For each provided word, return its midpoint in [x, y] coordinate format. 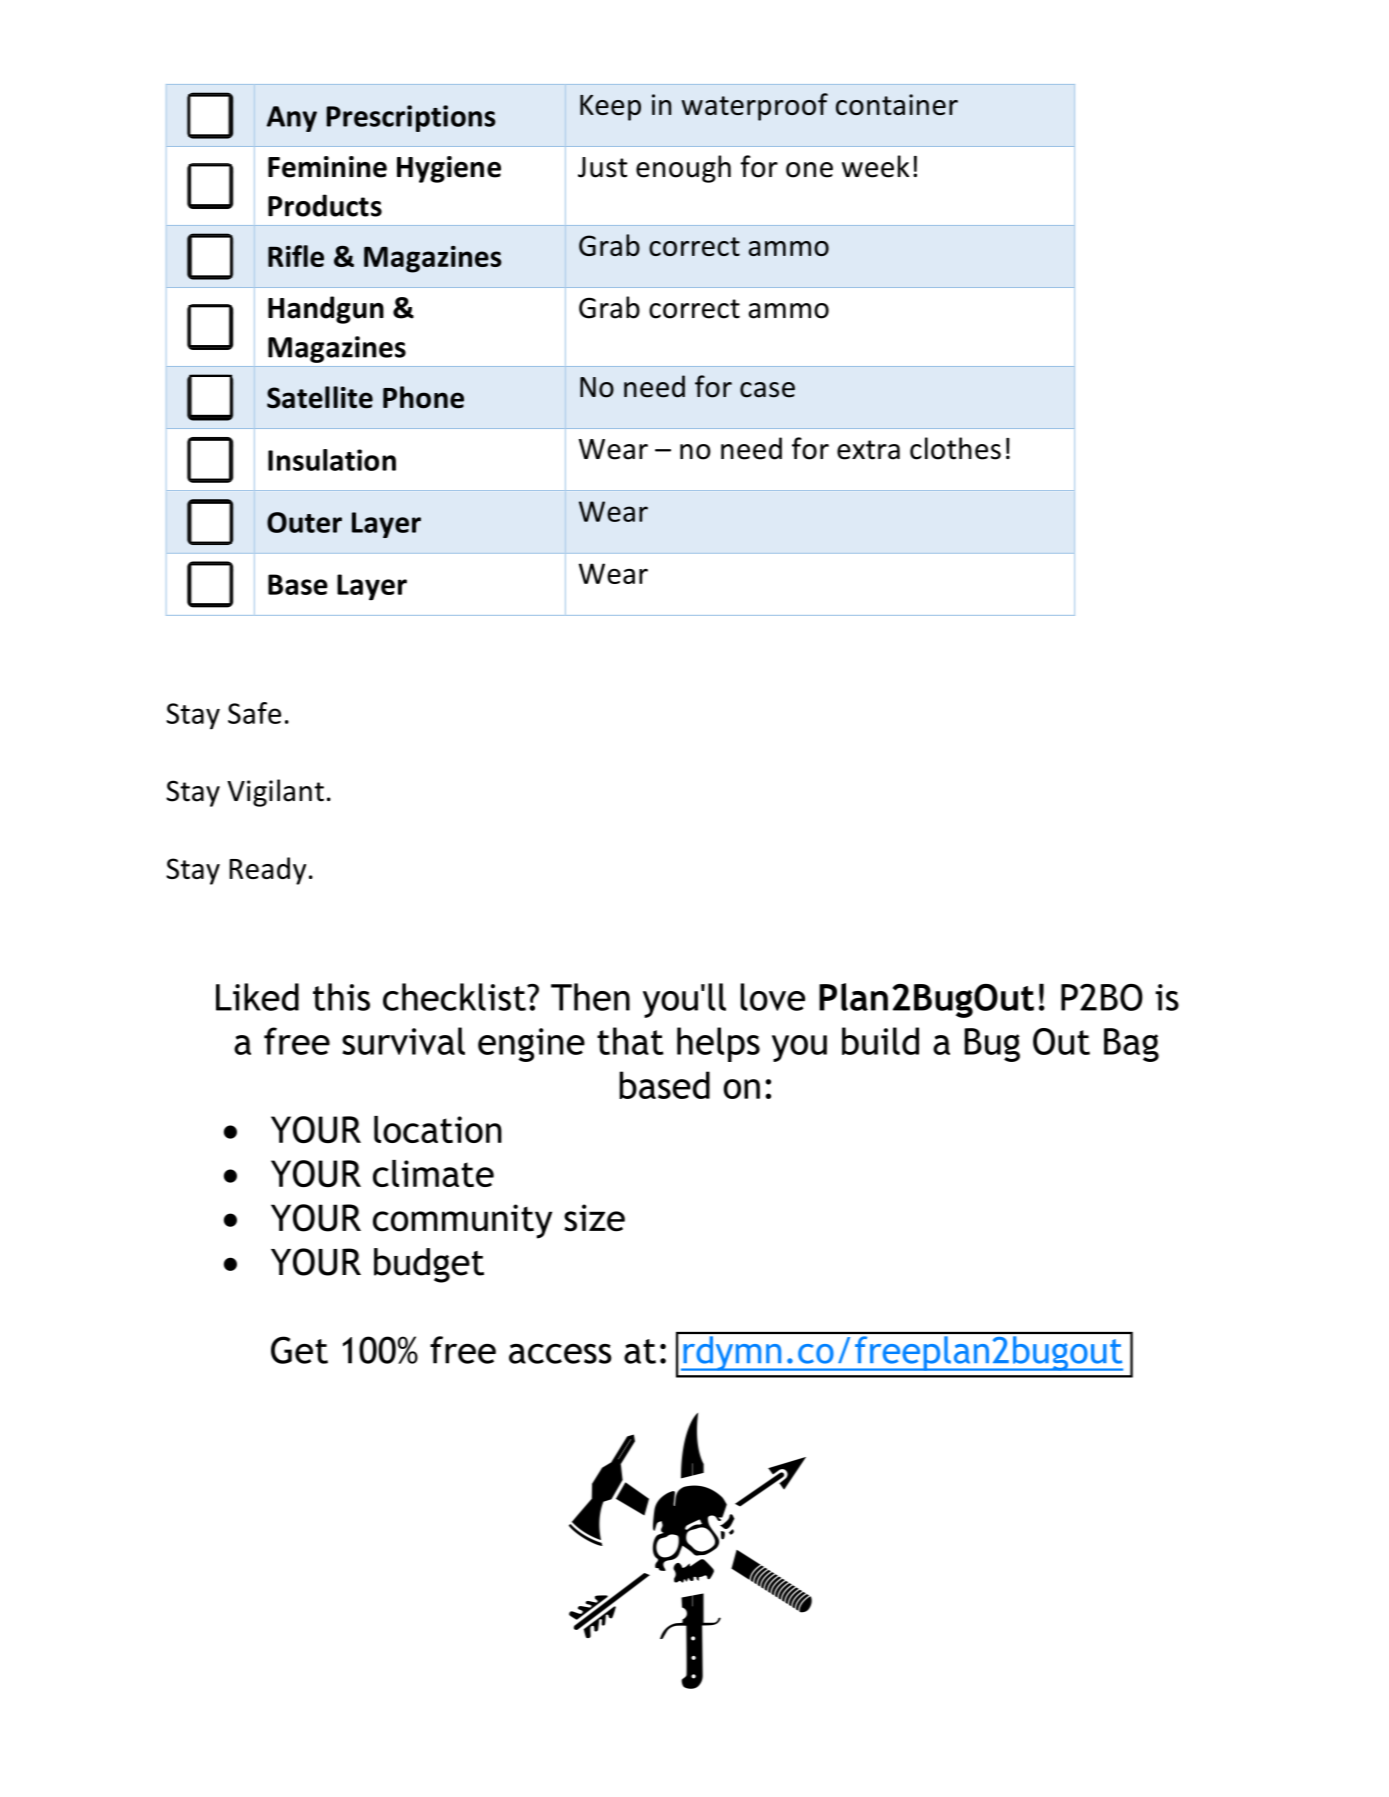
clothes [955, 448]
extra [868, 450]
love [772, 997]
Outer [304, 522]
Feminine [327, 167]
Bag [1131, 1045]
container [897, 104]
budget [429, 1265]
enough [683, 169]
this [341, 997]
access [560, 1354]
